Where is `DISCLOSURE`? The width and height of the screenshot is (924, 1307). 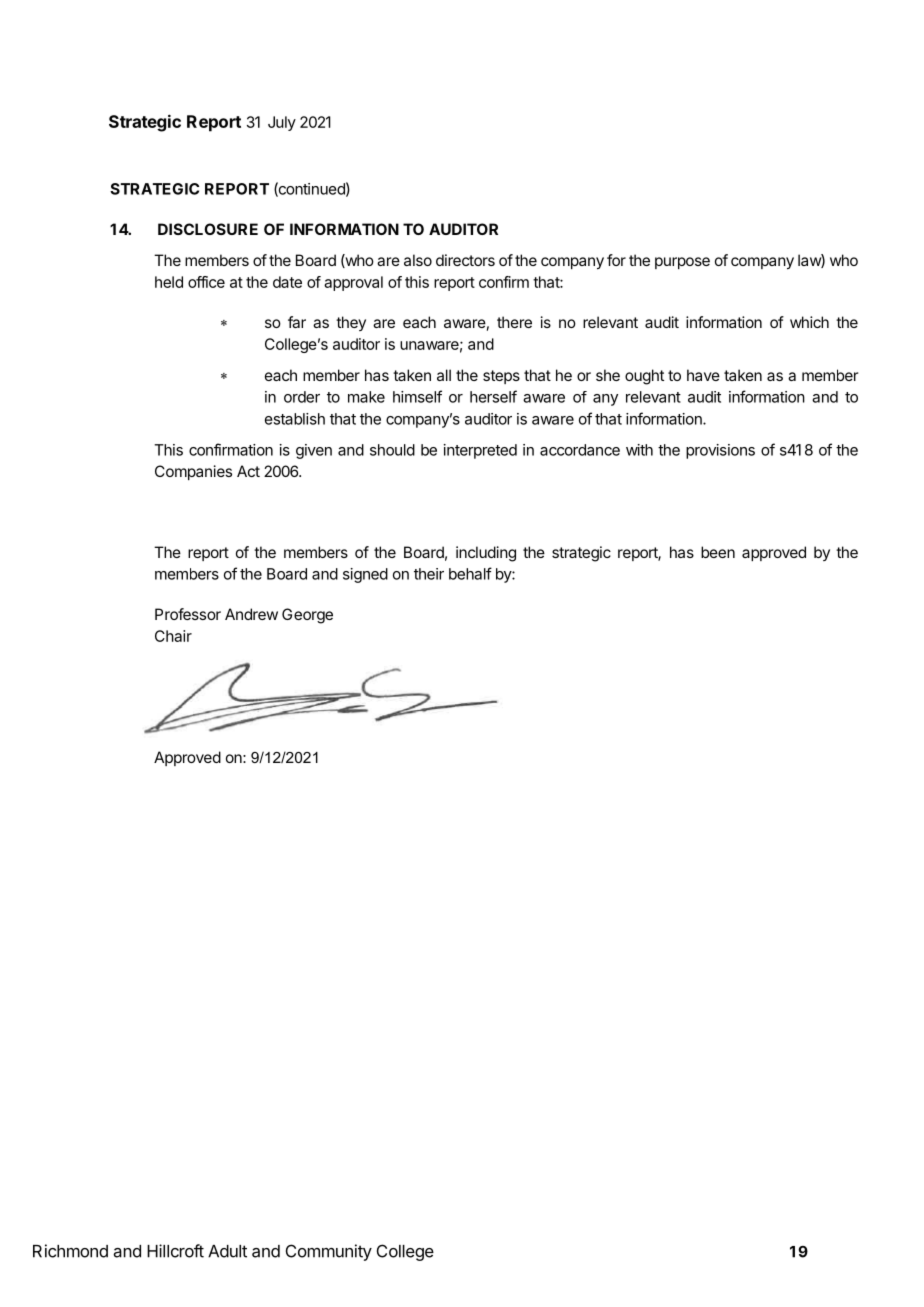 DISCLOSURE is located at coordinates (208, 229).
